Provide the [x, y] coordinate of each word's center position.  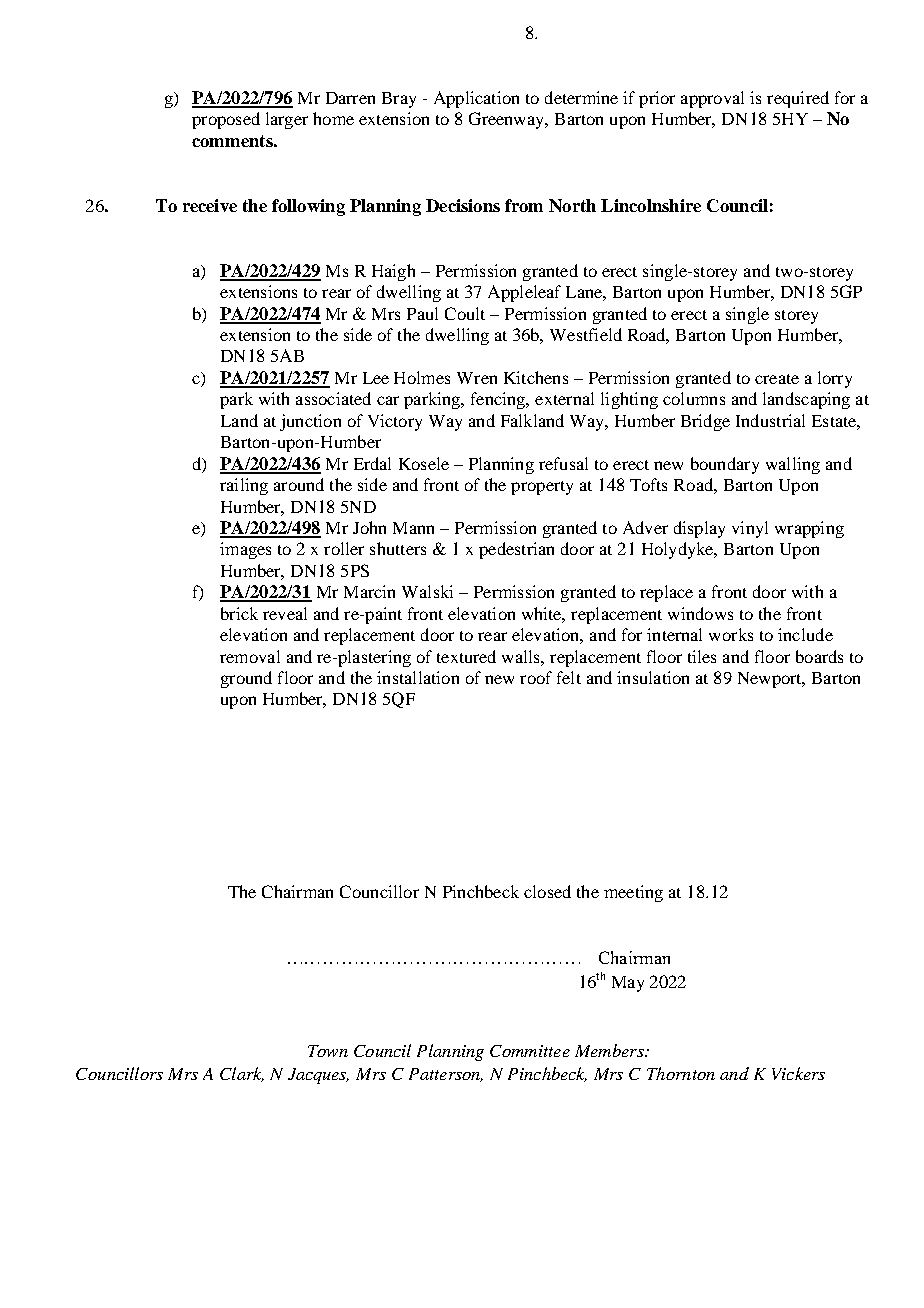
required [798, 99]
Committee [530, 1051]
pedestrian [516, 550]
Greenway [508, 120]
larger [287, 120]
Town [328, 1051]
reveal [285, 613]
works [731, 634]
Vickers [798, 1073]
